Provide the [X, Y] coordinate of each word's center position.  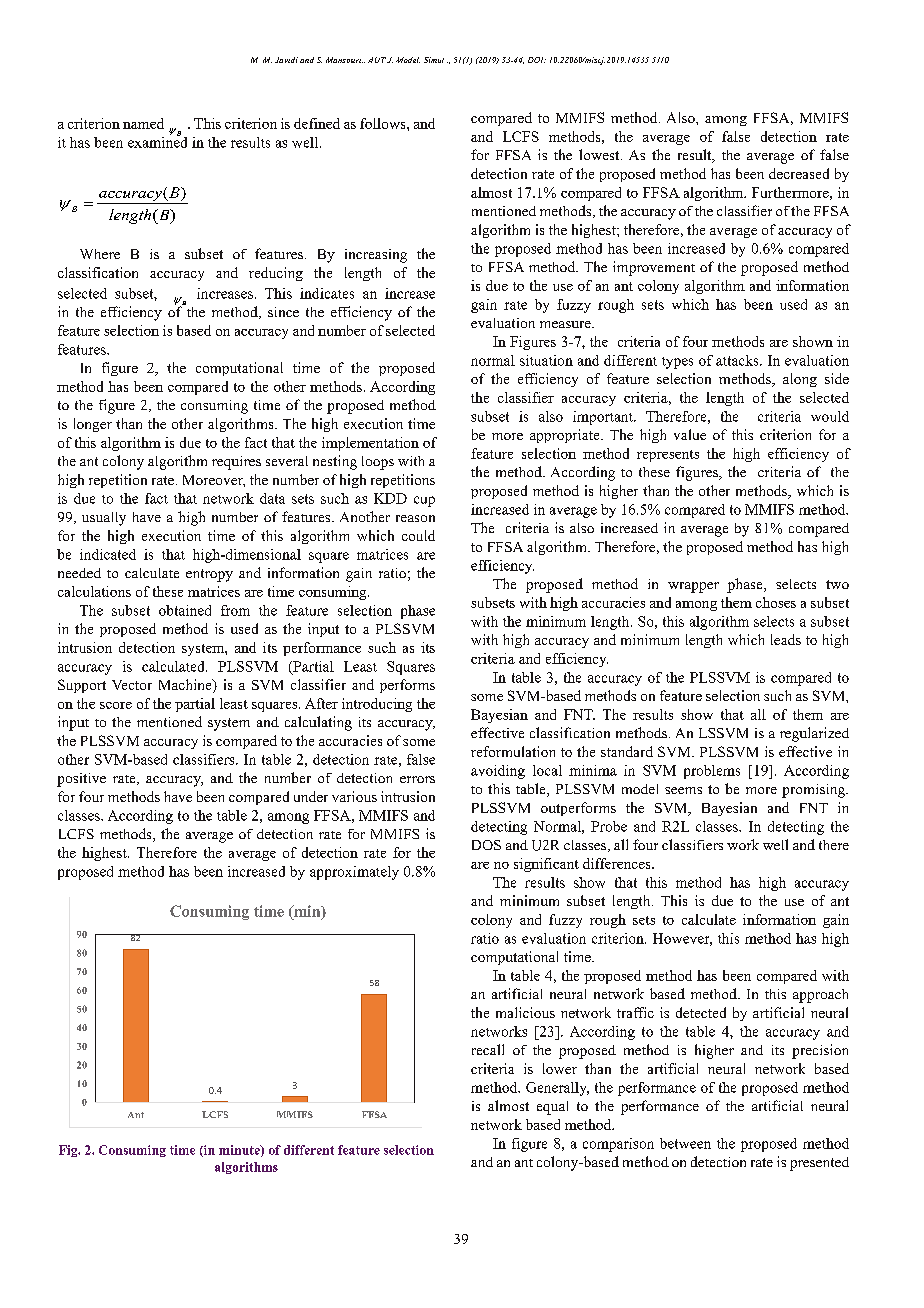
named [143, 123]
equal [552, 1108]
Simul [434, 60]
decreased [799, 173]
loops [378, 463]
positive [81, 780]
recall [488, 1049]
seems [683, 790]
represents [668, 456]
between [685, 1143]
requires [236, 463]
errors [417, 779]
